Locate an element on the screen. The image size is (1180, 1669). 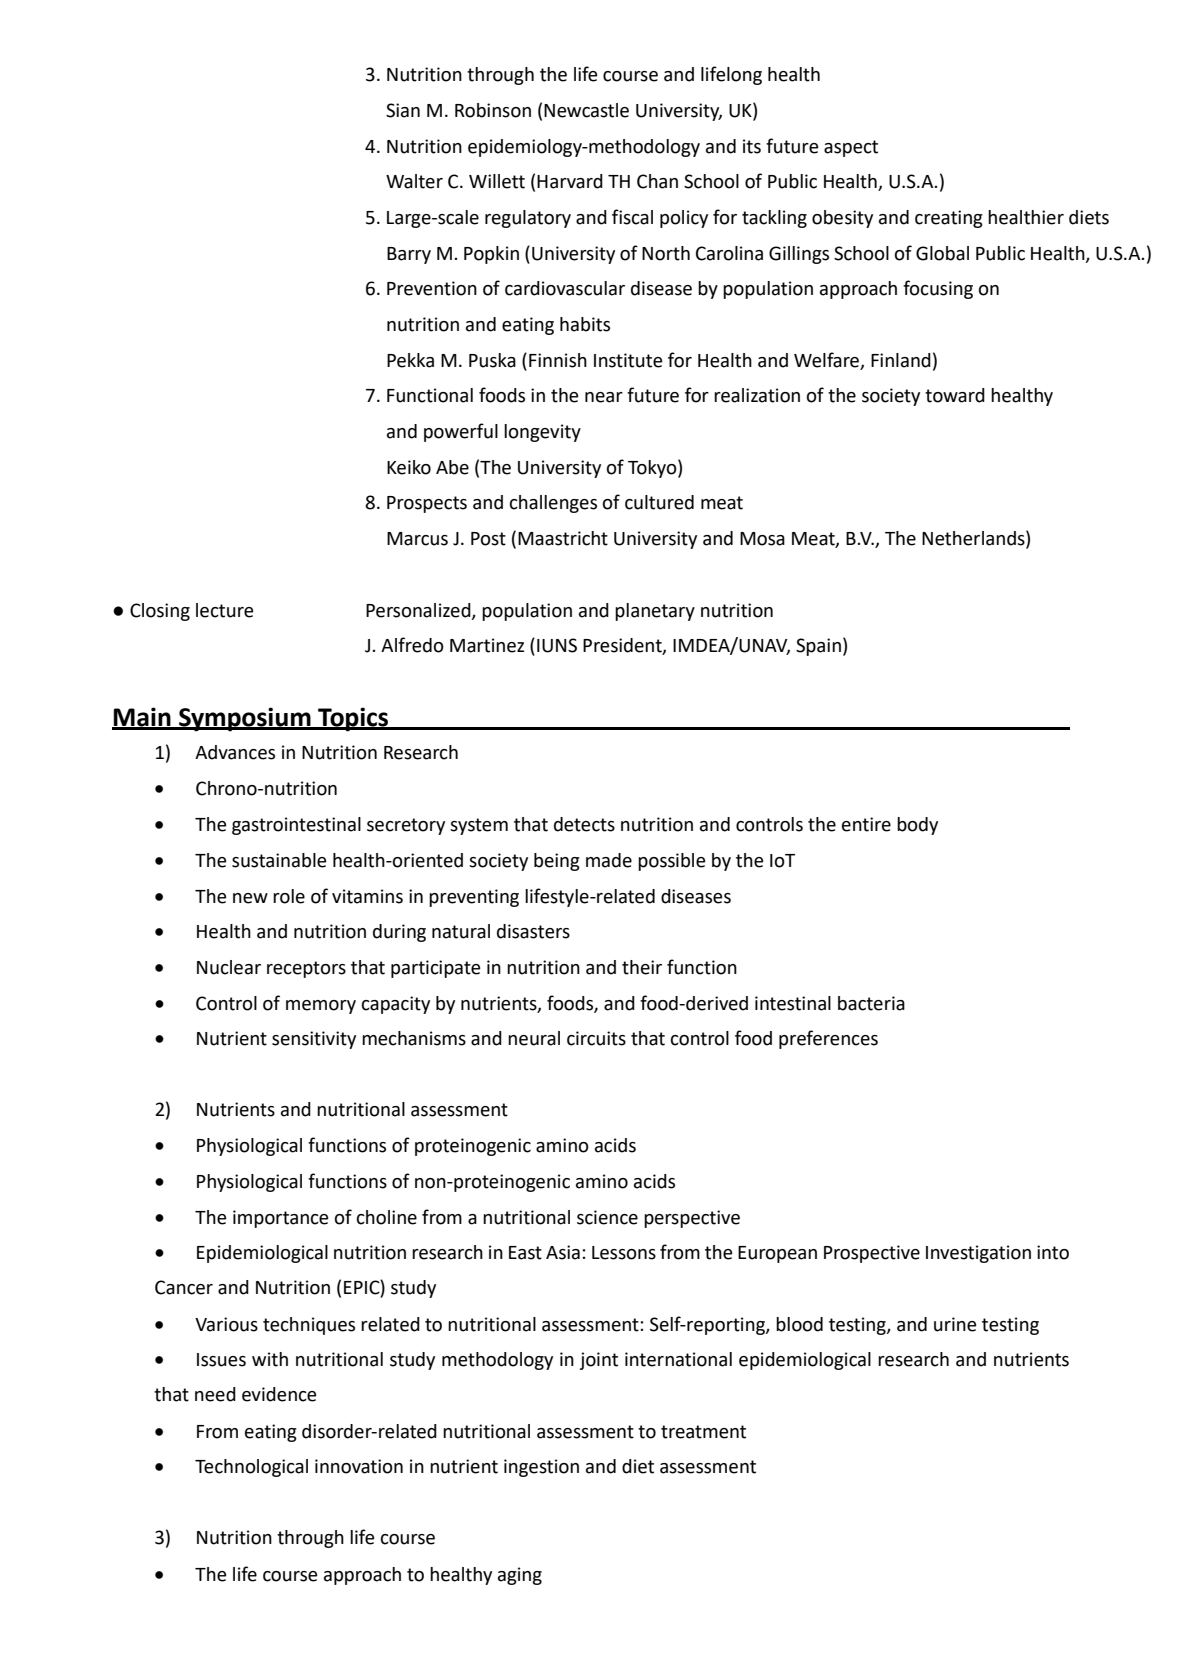
urine is located at coordinates (955, 1324).
